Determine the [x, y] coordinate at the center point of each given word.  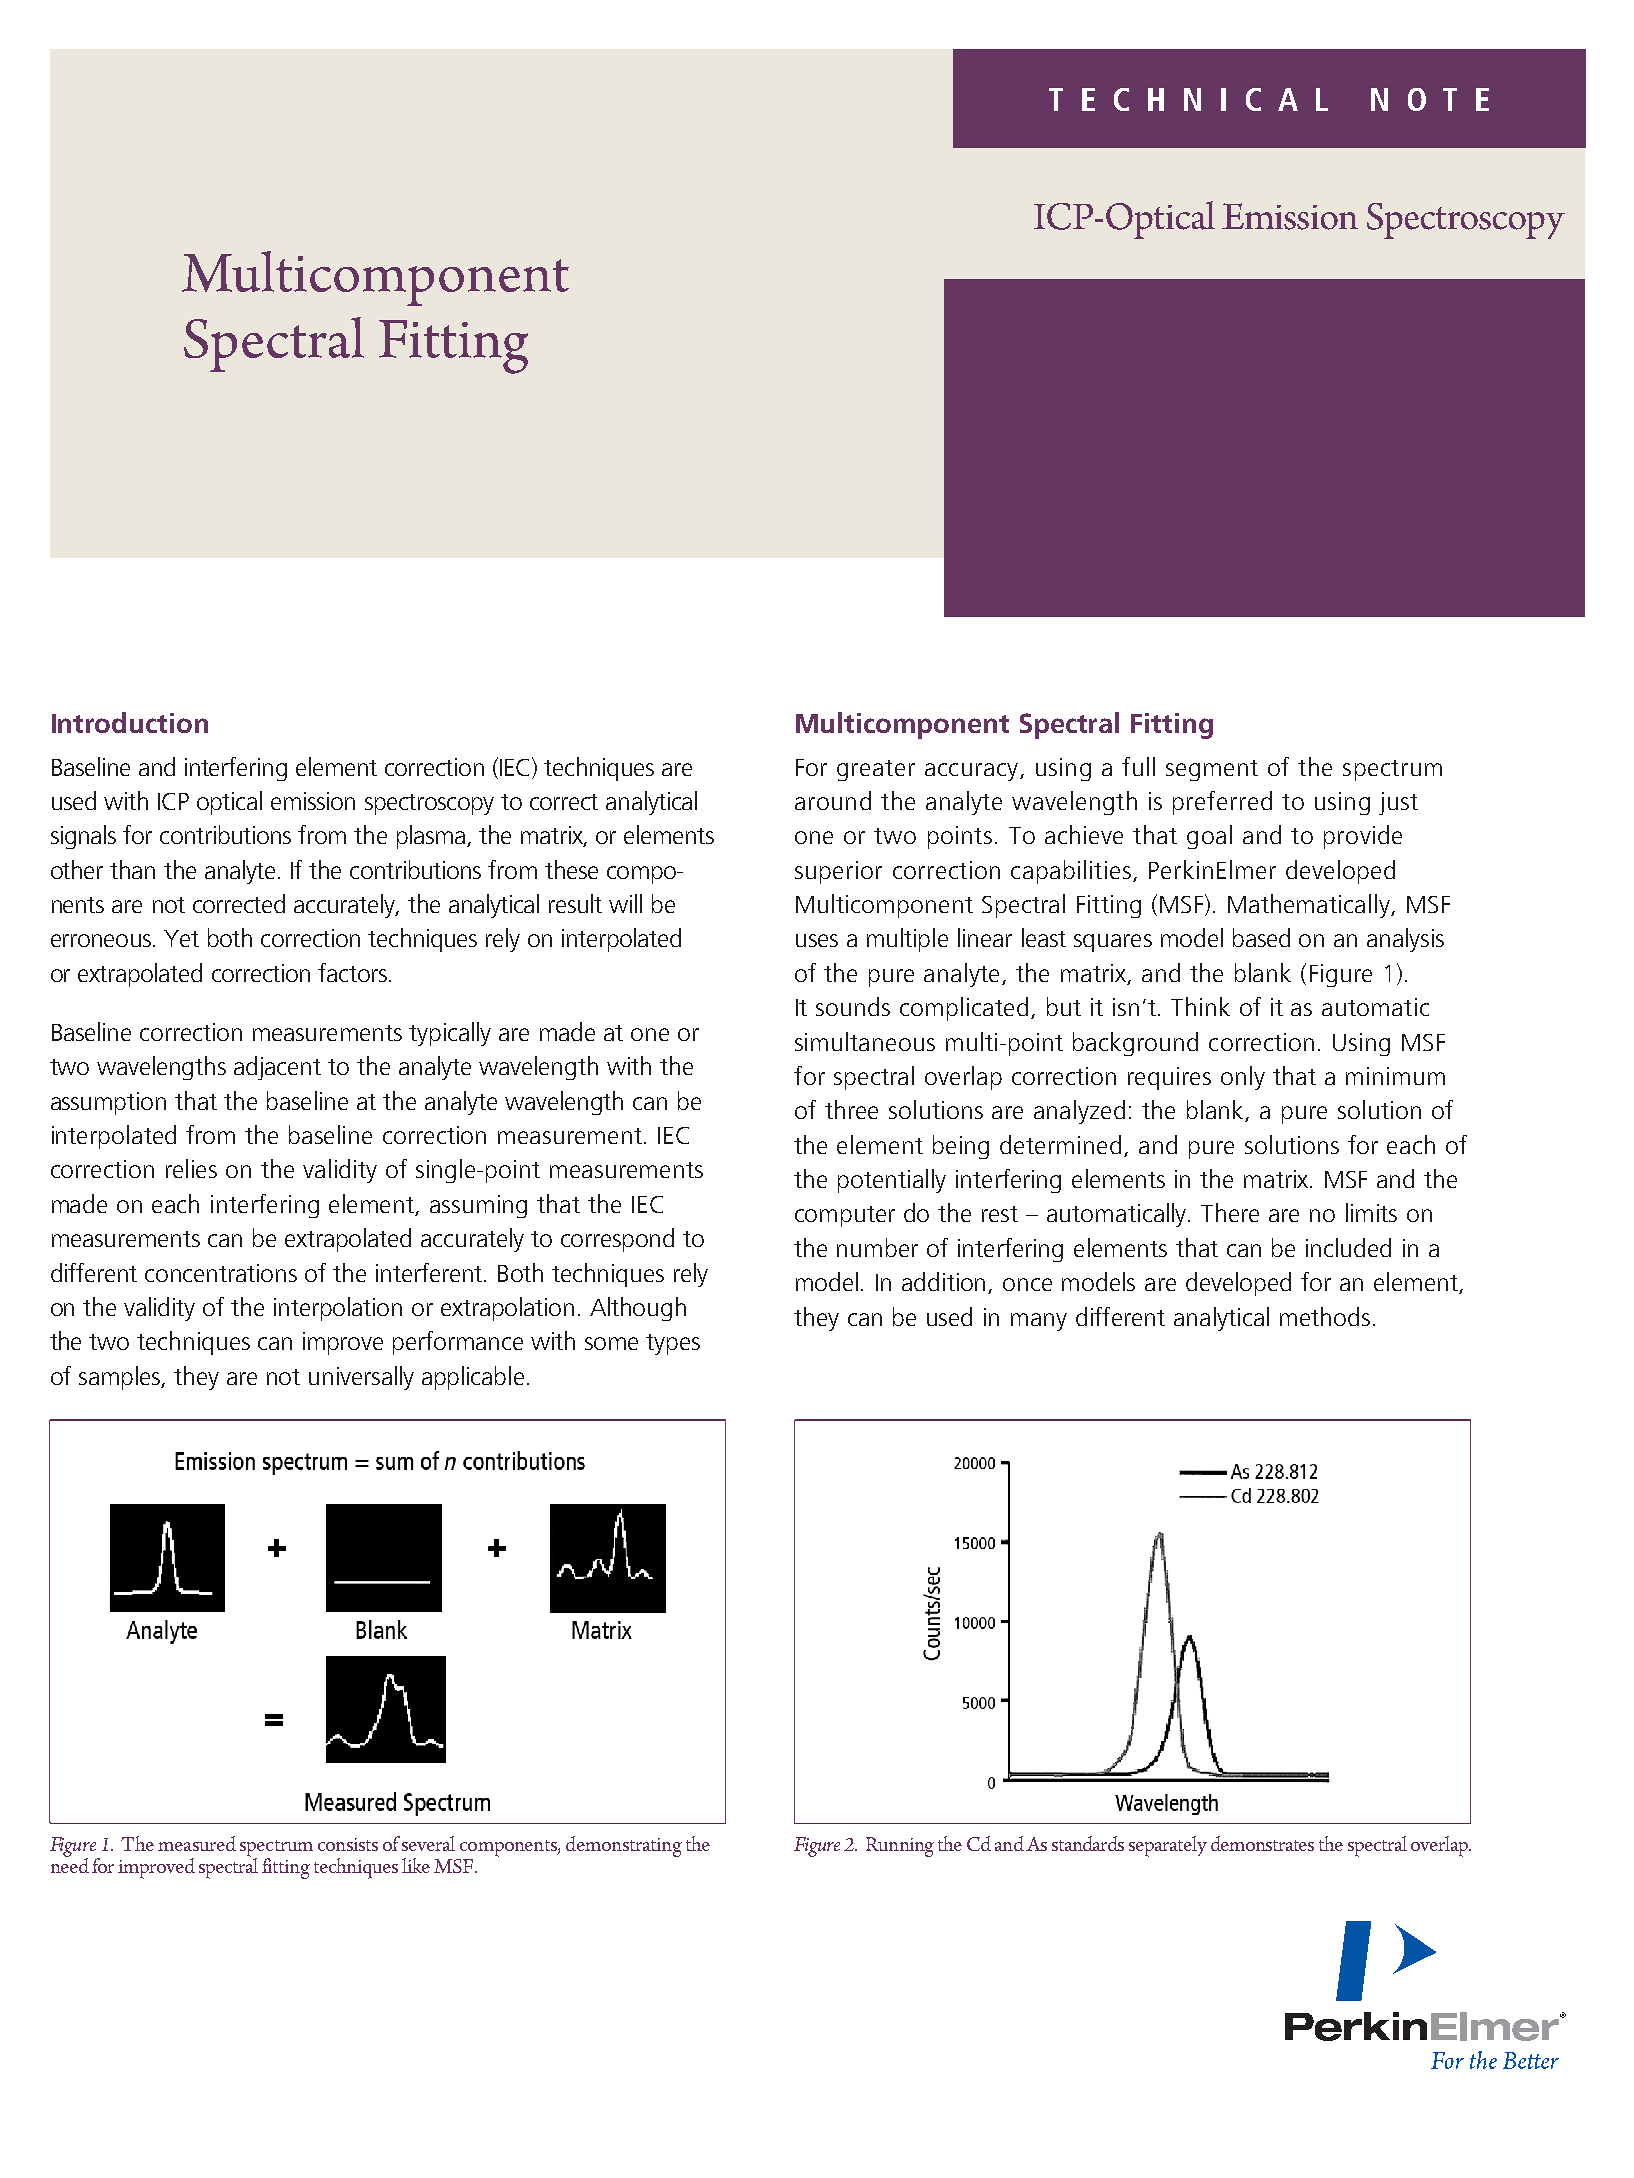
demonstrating [624, 1846]
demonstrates [1262, 1843]
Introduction [130, 722]
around [833, 800]
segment [1212, 770]
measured [197, 1843]
